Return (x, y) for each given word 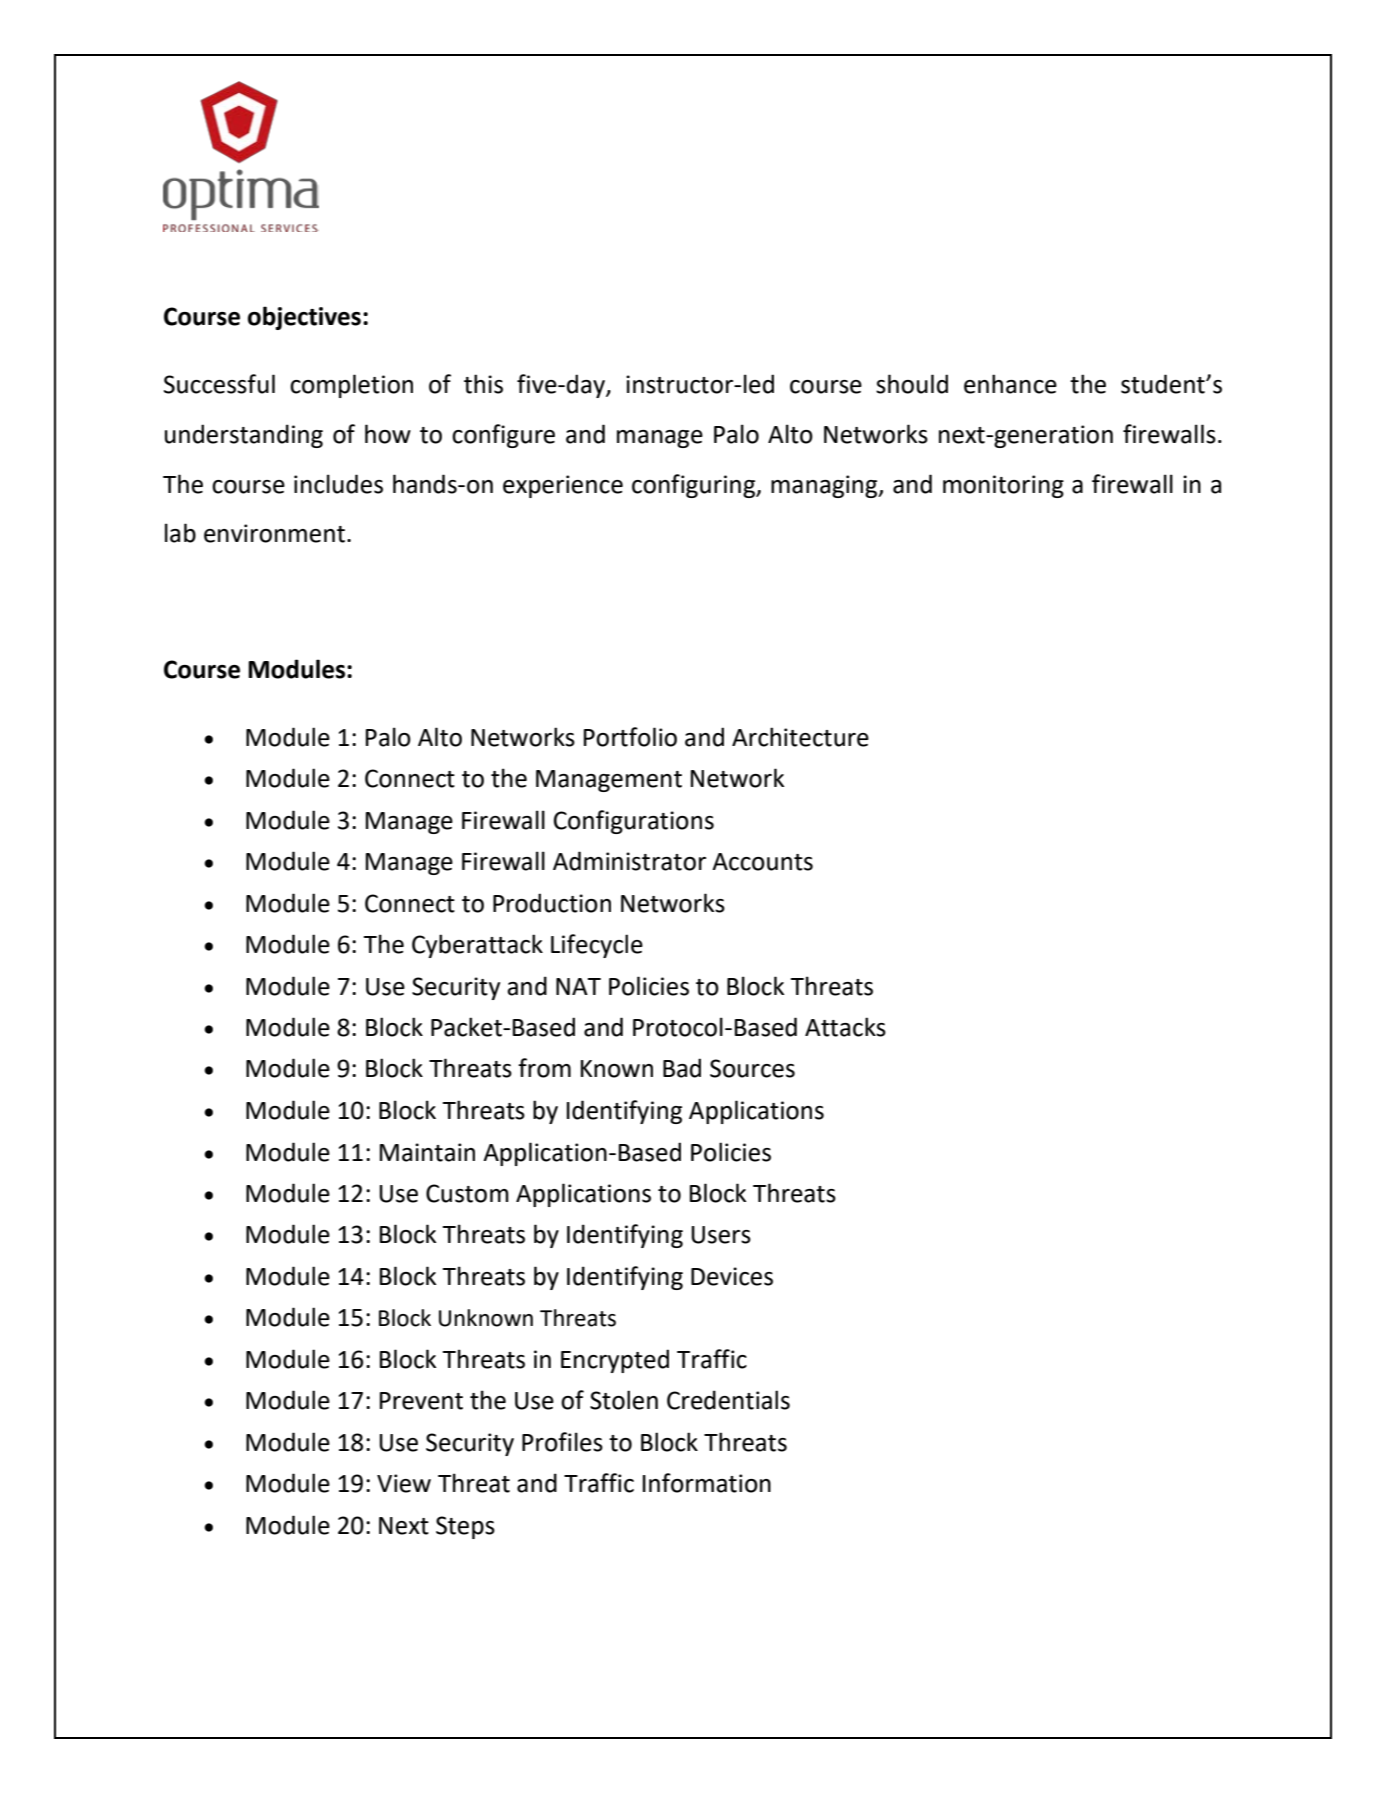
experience (563, 486)
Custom (467, 1193)
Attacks (845, 1027)
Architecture (800, 737)
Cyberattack (477, 946)
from (544, 1068)
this (483, 384)
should (912, 384)
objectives (304, 318)
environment (274, 533)
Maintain (427, 1152)
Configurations (634, 822)
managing (825, 486)
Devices (732, 1276)
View (404, 1483)
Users (721, 1235)
